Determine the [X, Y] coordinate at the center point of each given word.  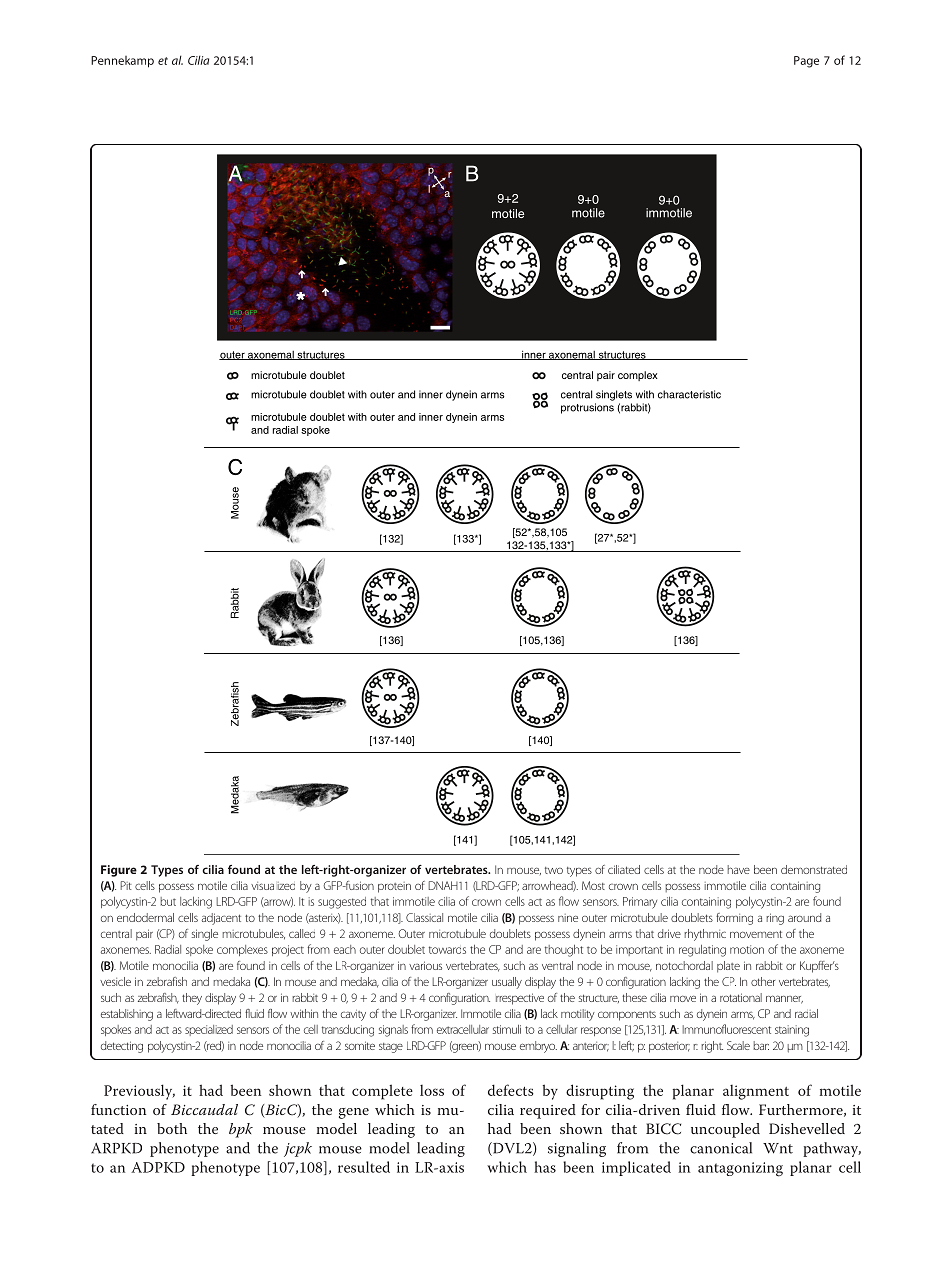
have [739, 869]
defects [511, 1090]
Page [806, 62]
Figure [119, 871]
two [554, 870]
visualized [273, 886]
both [172, 1128]
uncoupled [725, 1130]
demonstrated [814, 869]
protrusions [587, 408]
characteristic [689, 394]
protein [394, 887]
